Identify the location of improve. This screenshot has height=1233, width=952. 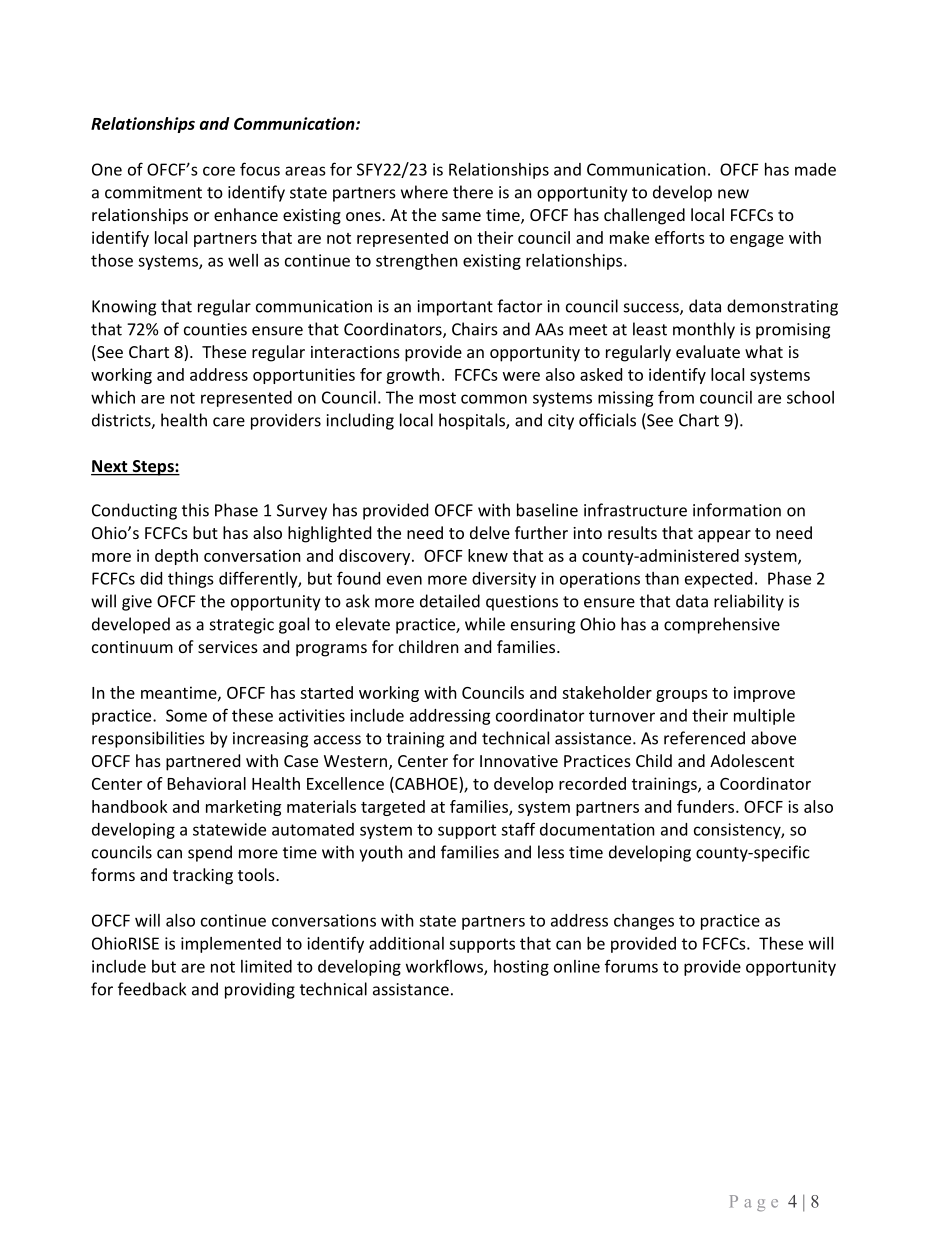
(764, 694).
